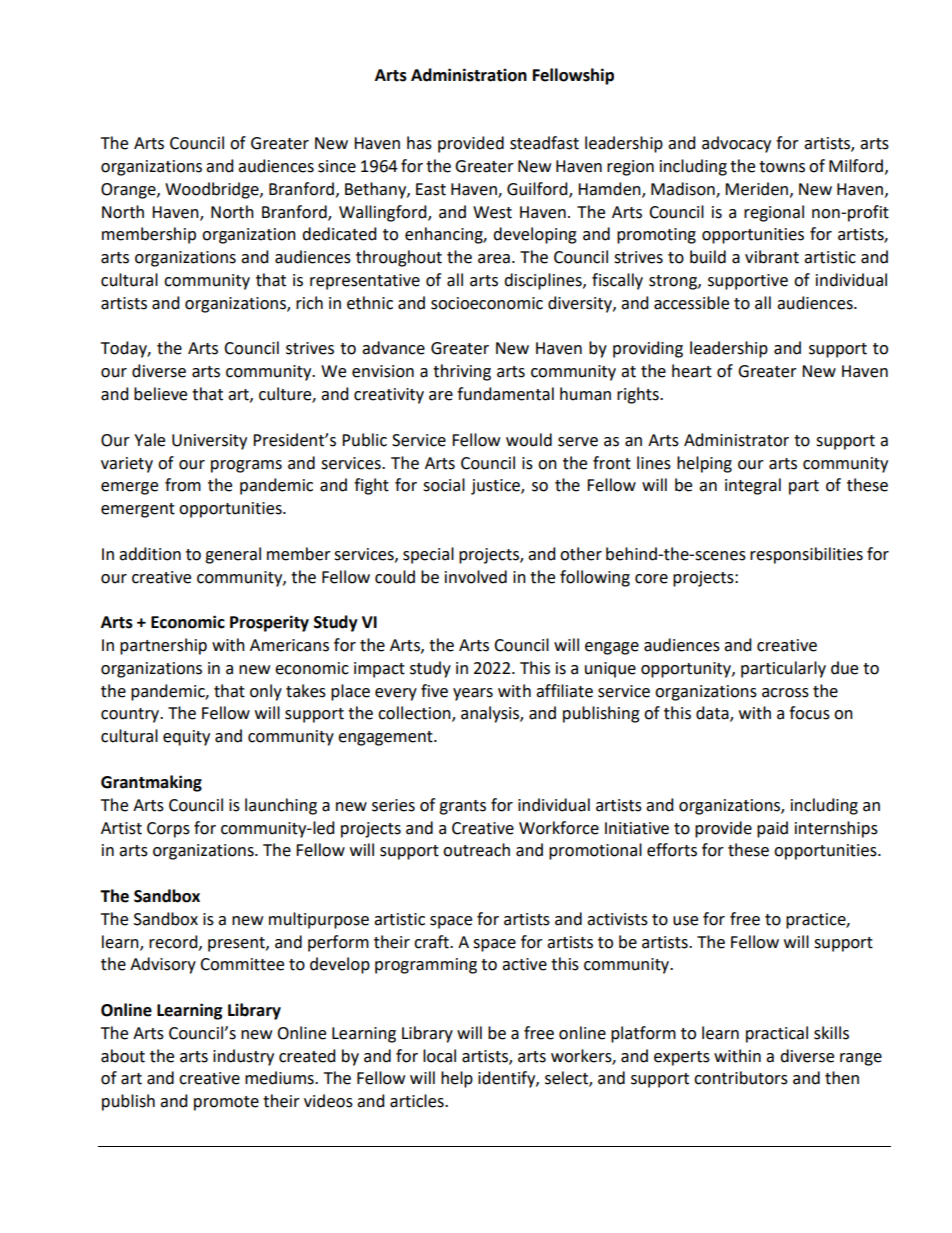  What do you see at coordinates (476, 577) in the screenshot?
I see `involved` at bounding box center [476, 577].
